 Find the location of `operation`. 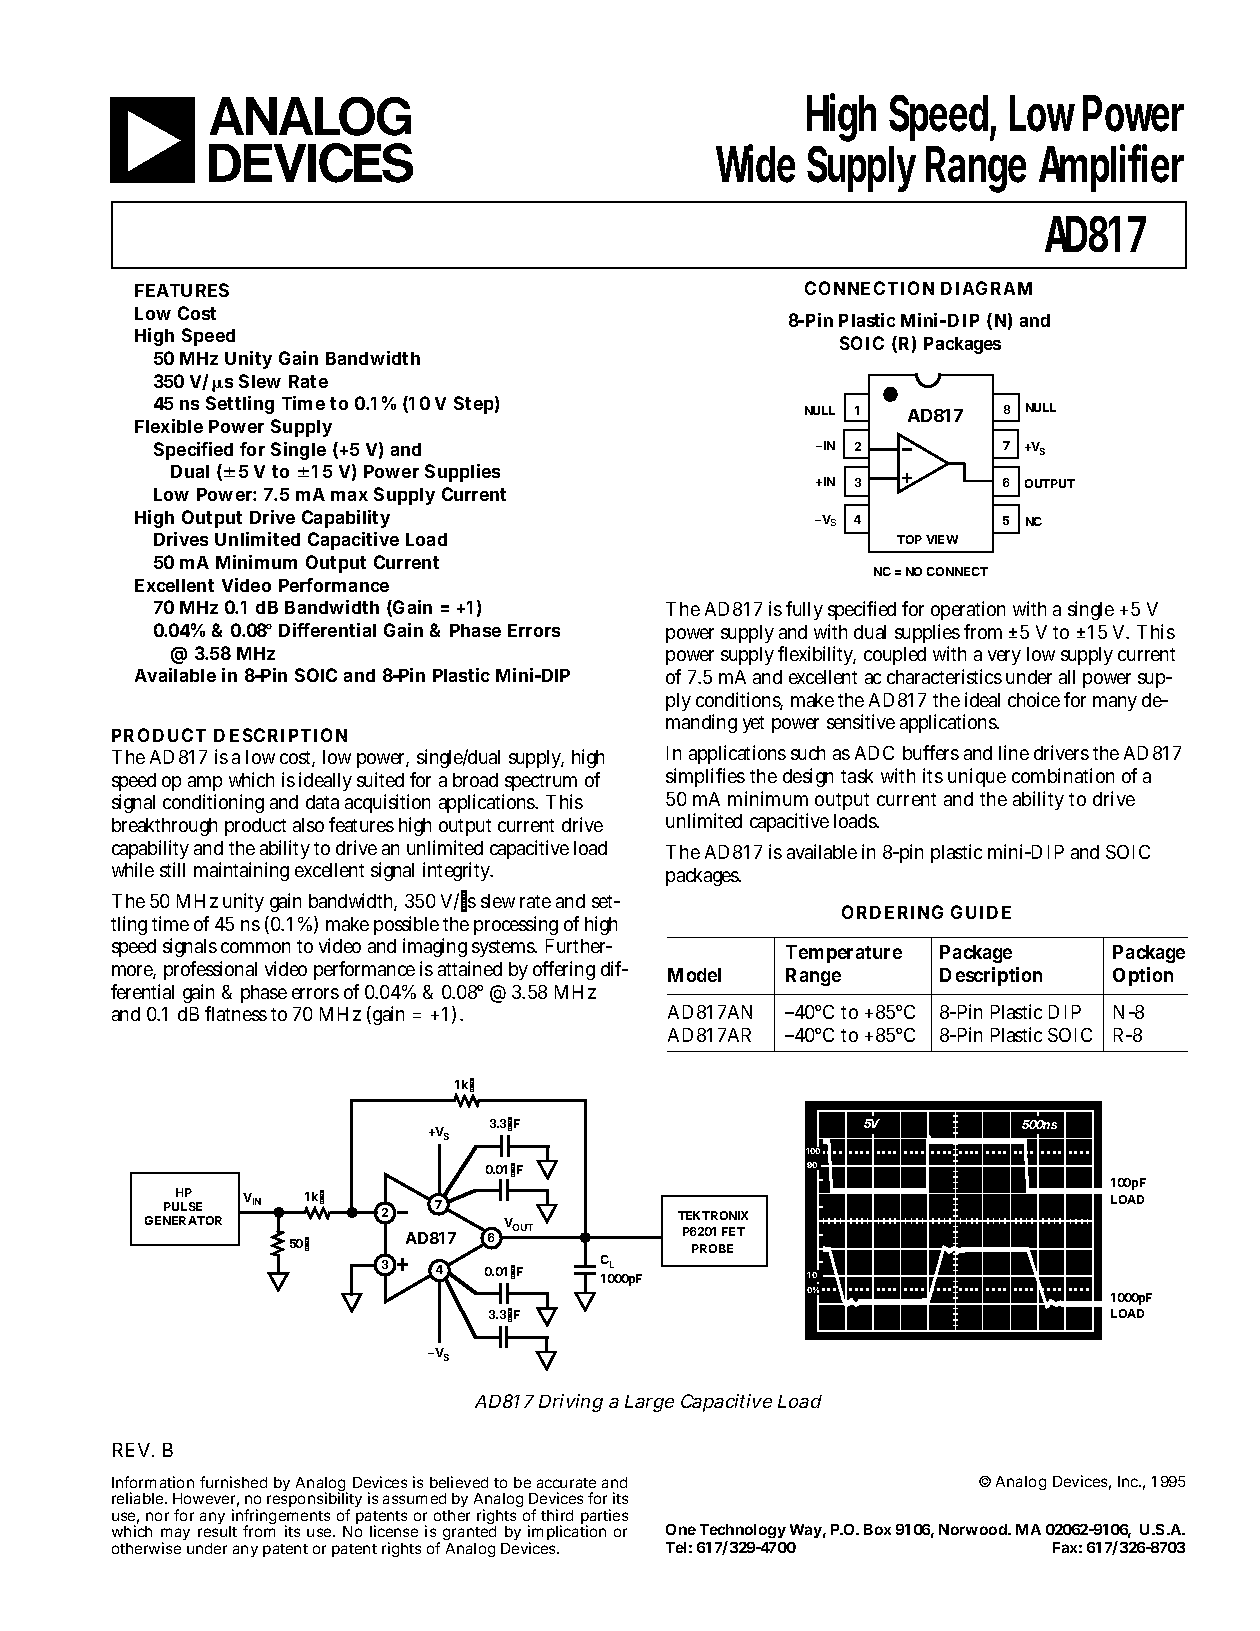

operation is located at coordinates (968, 610).
